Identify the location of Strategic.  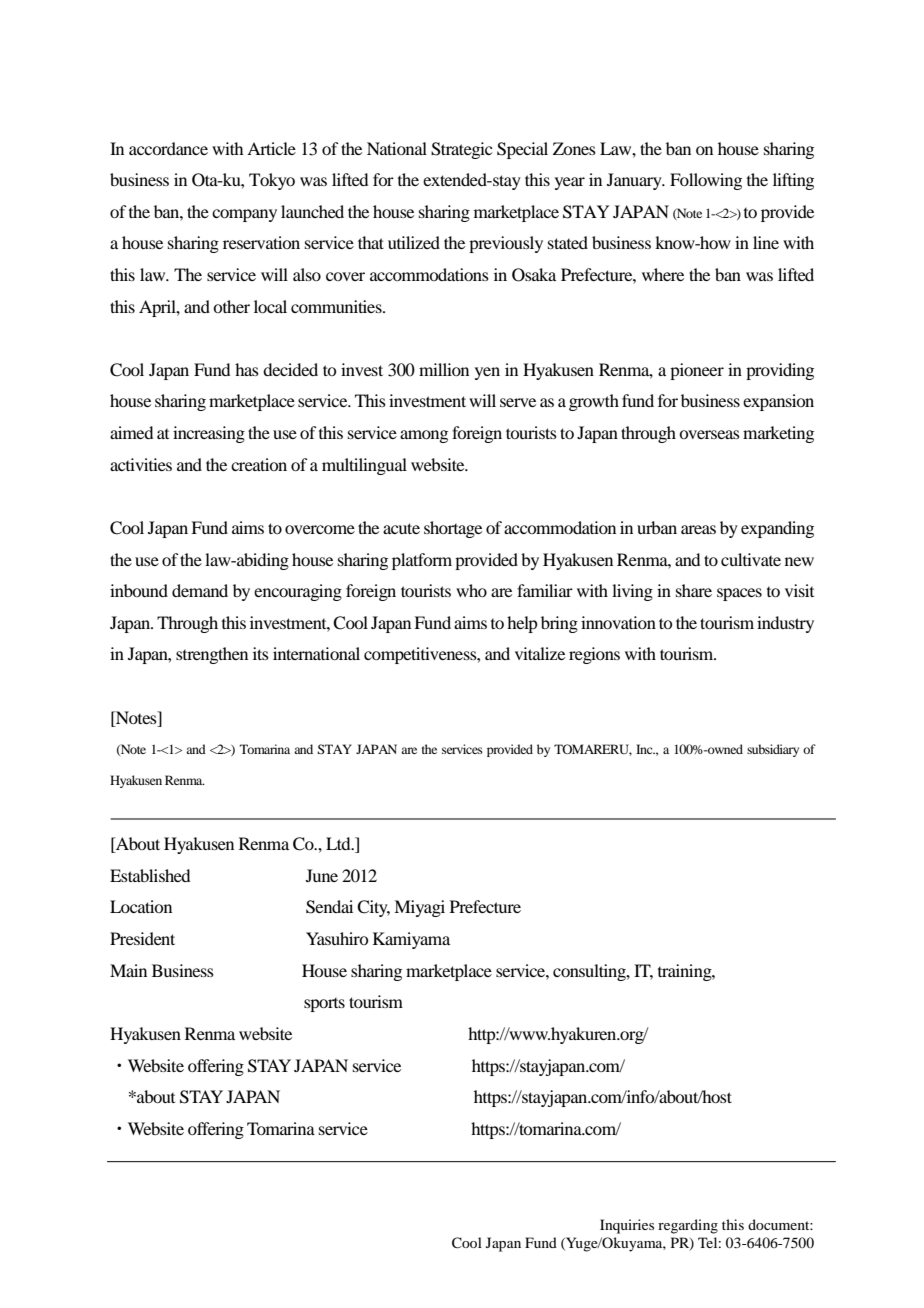
(461, 150).
